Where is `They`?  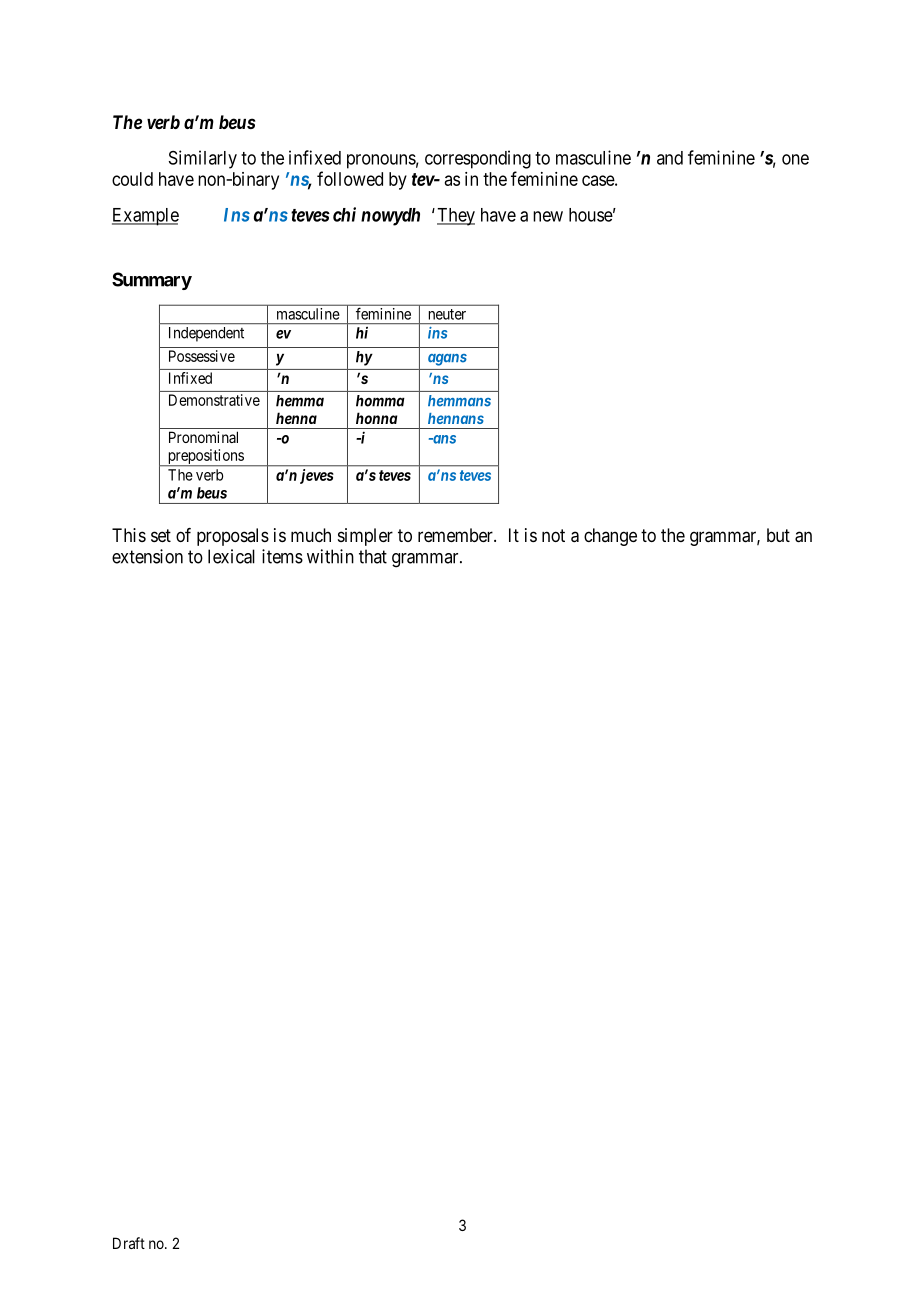 They is located at coordinates (456, 217).
